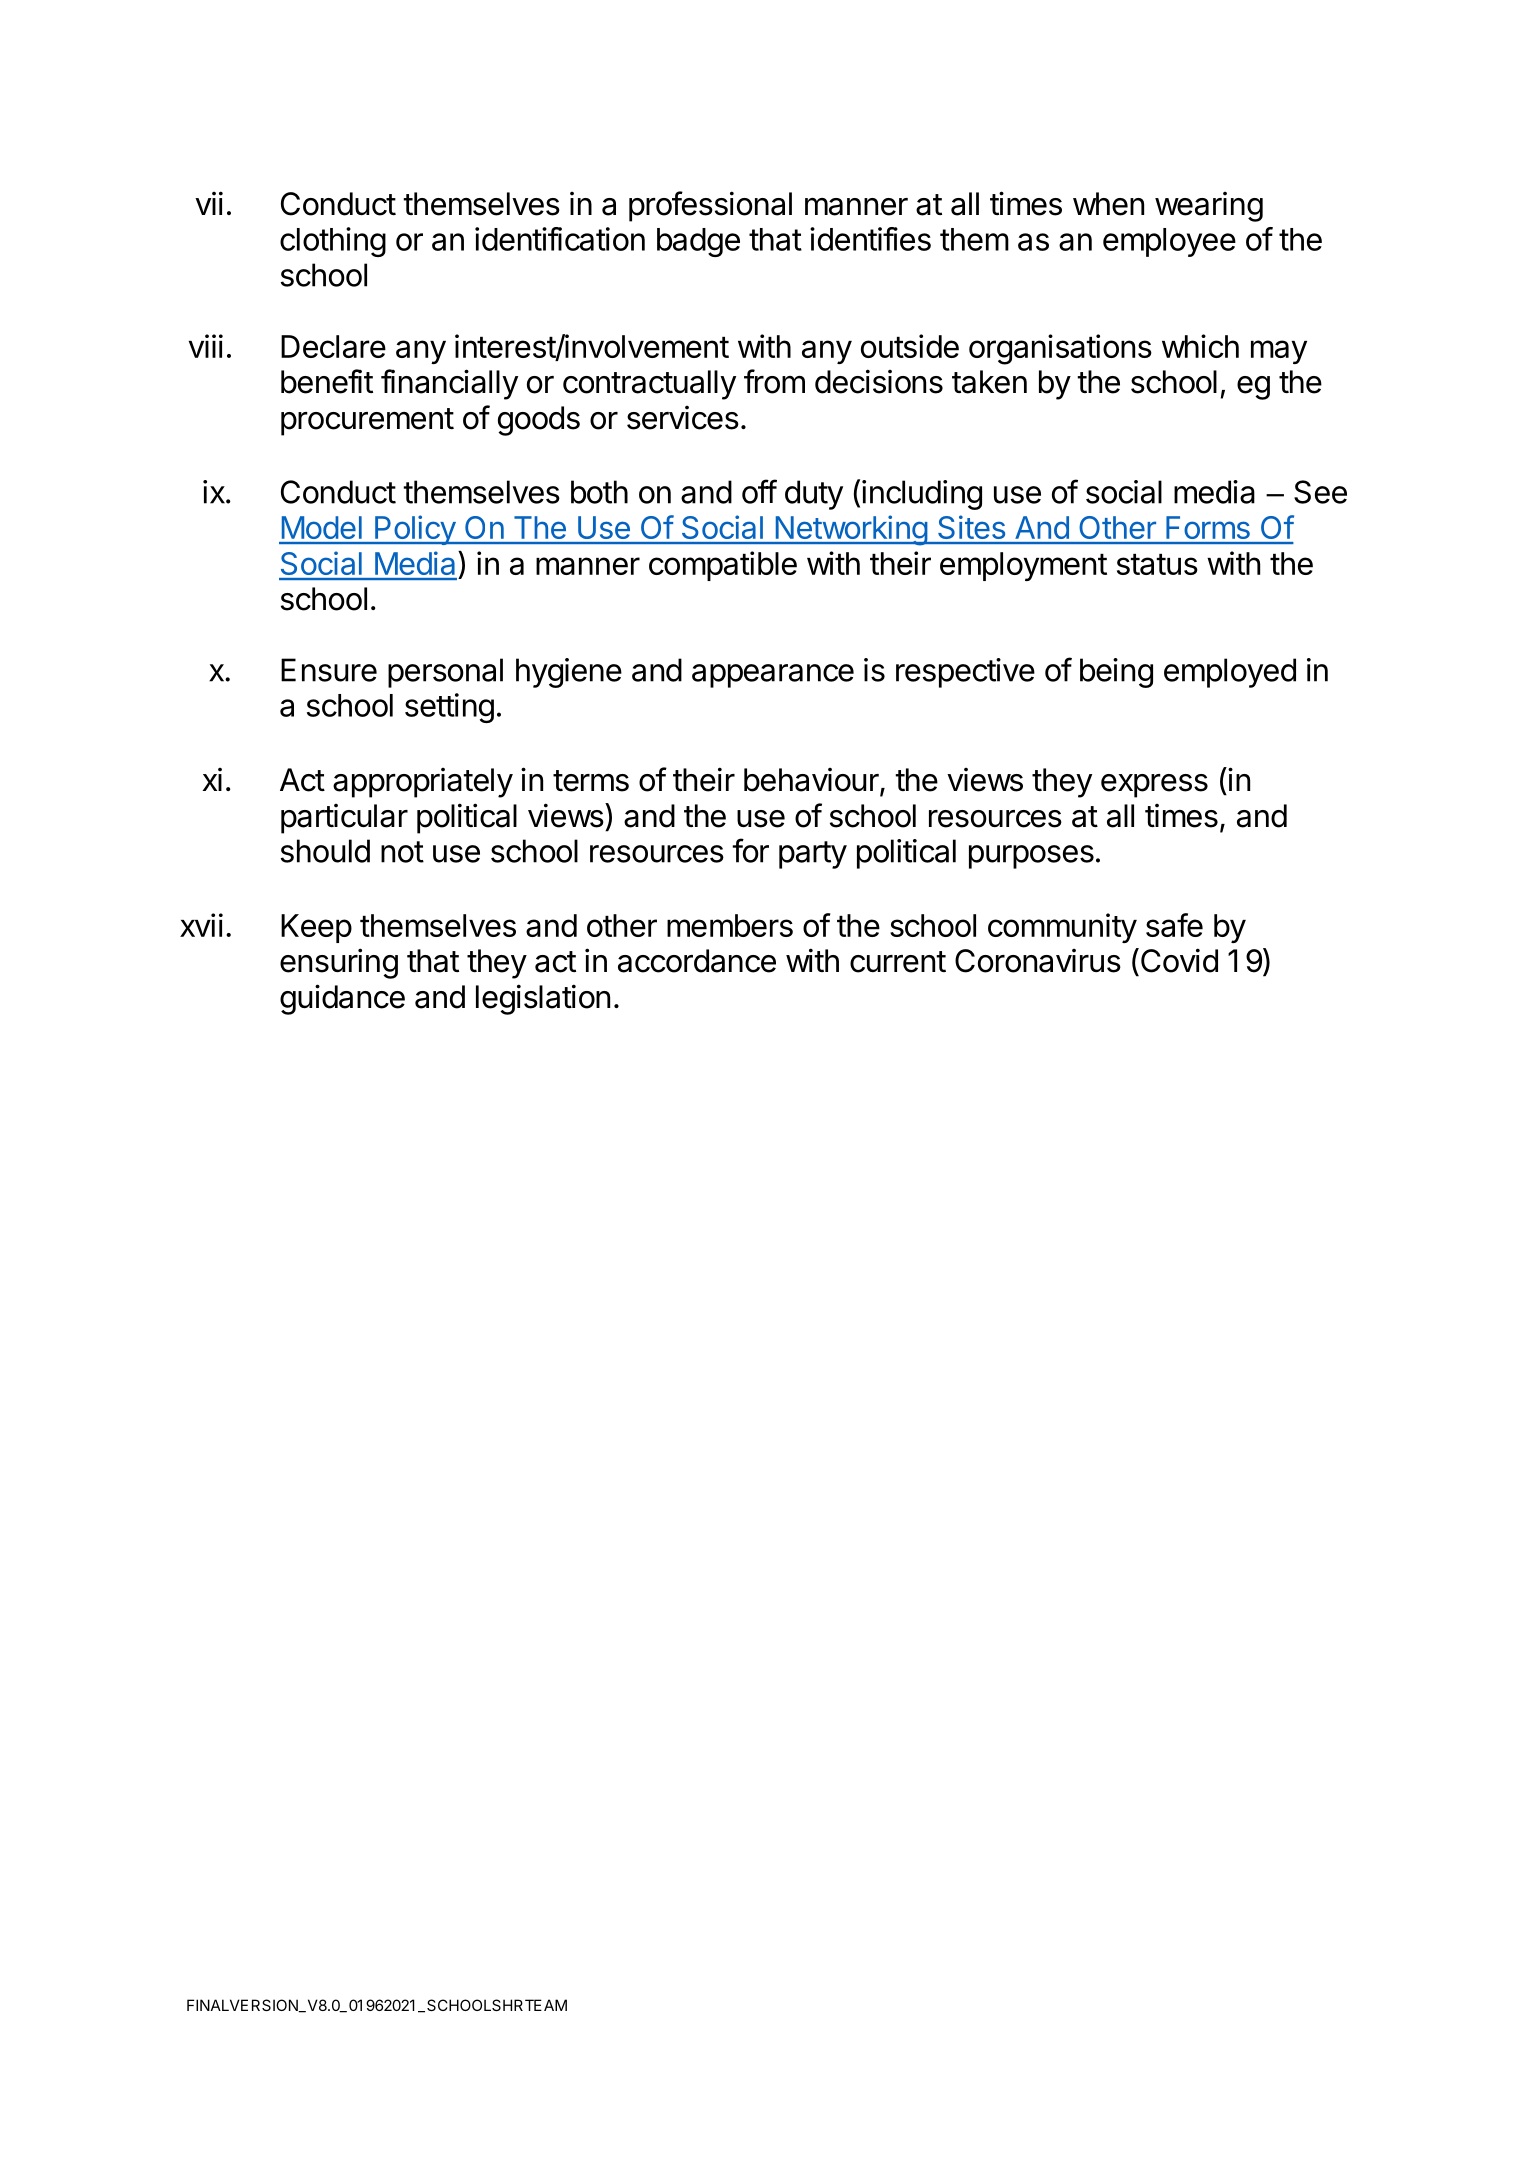  What do you see at coordinates (1154, 786) in the screenshot?
I see `express` at bounding box center [1154, 786].
